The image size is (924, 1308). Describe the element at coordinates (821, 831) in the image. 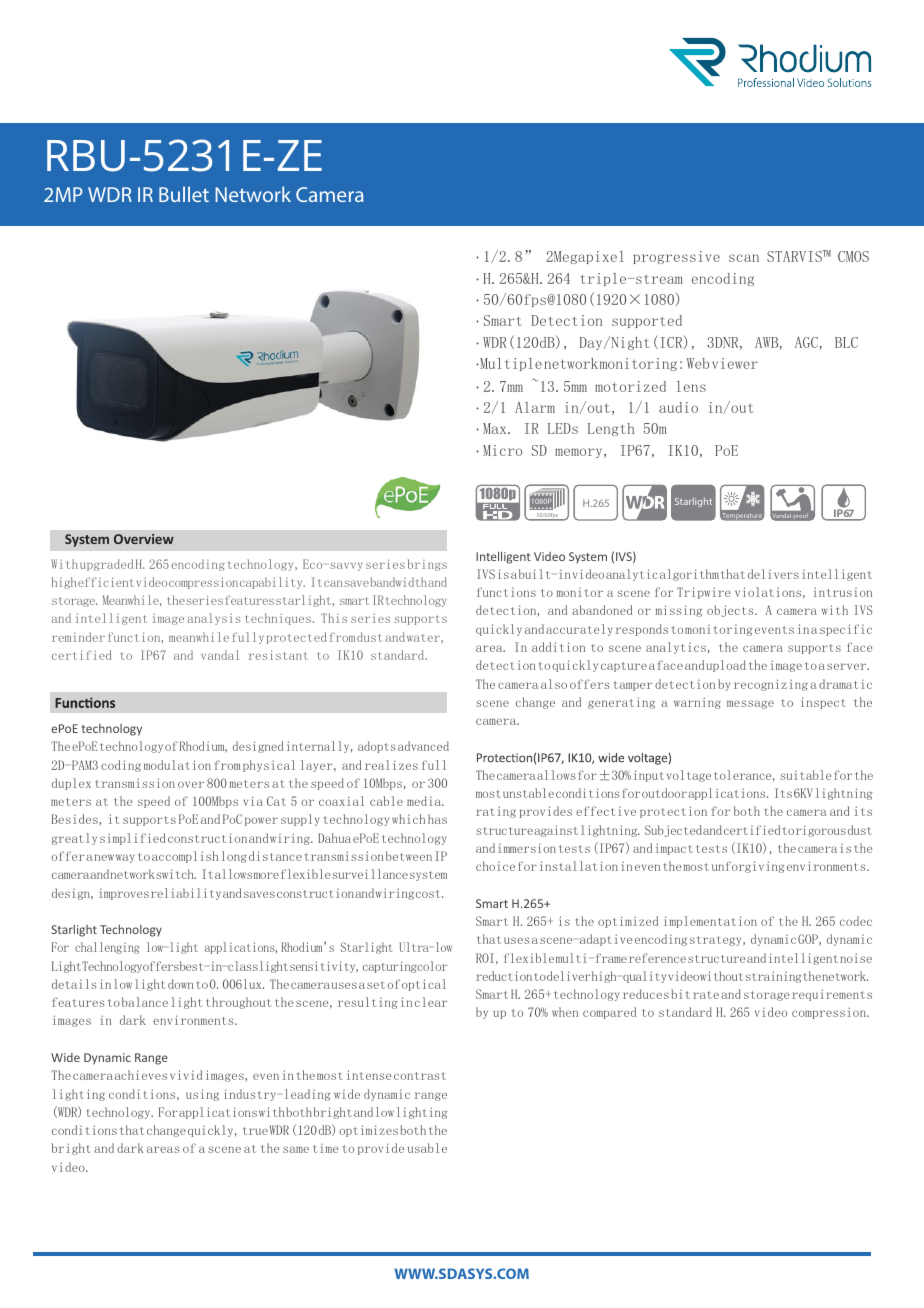

I see `rigorous` at that location.
